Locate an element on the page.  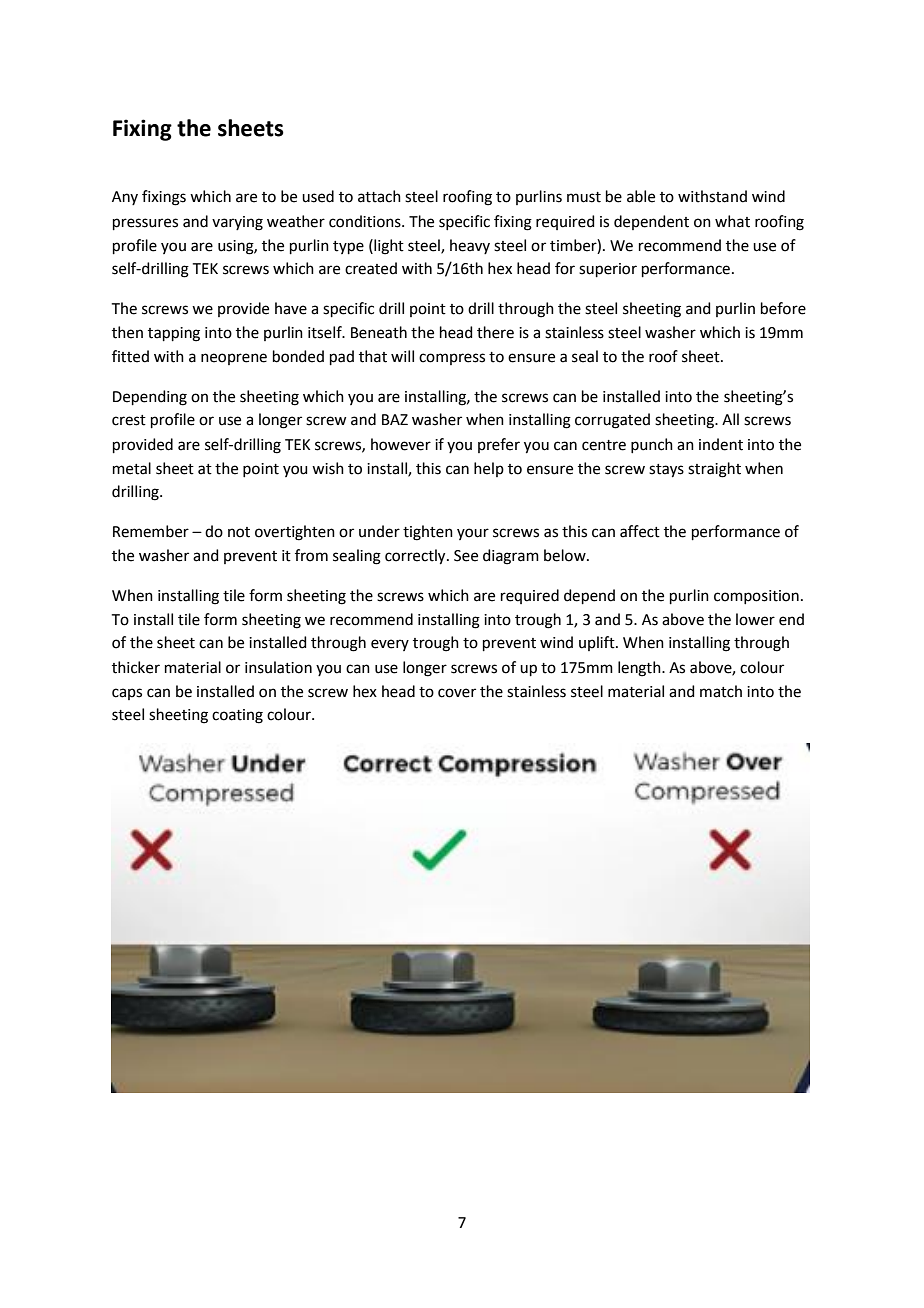
what is located at coordinates (732, 221).
